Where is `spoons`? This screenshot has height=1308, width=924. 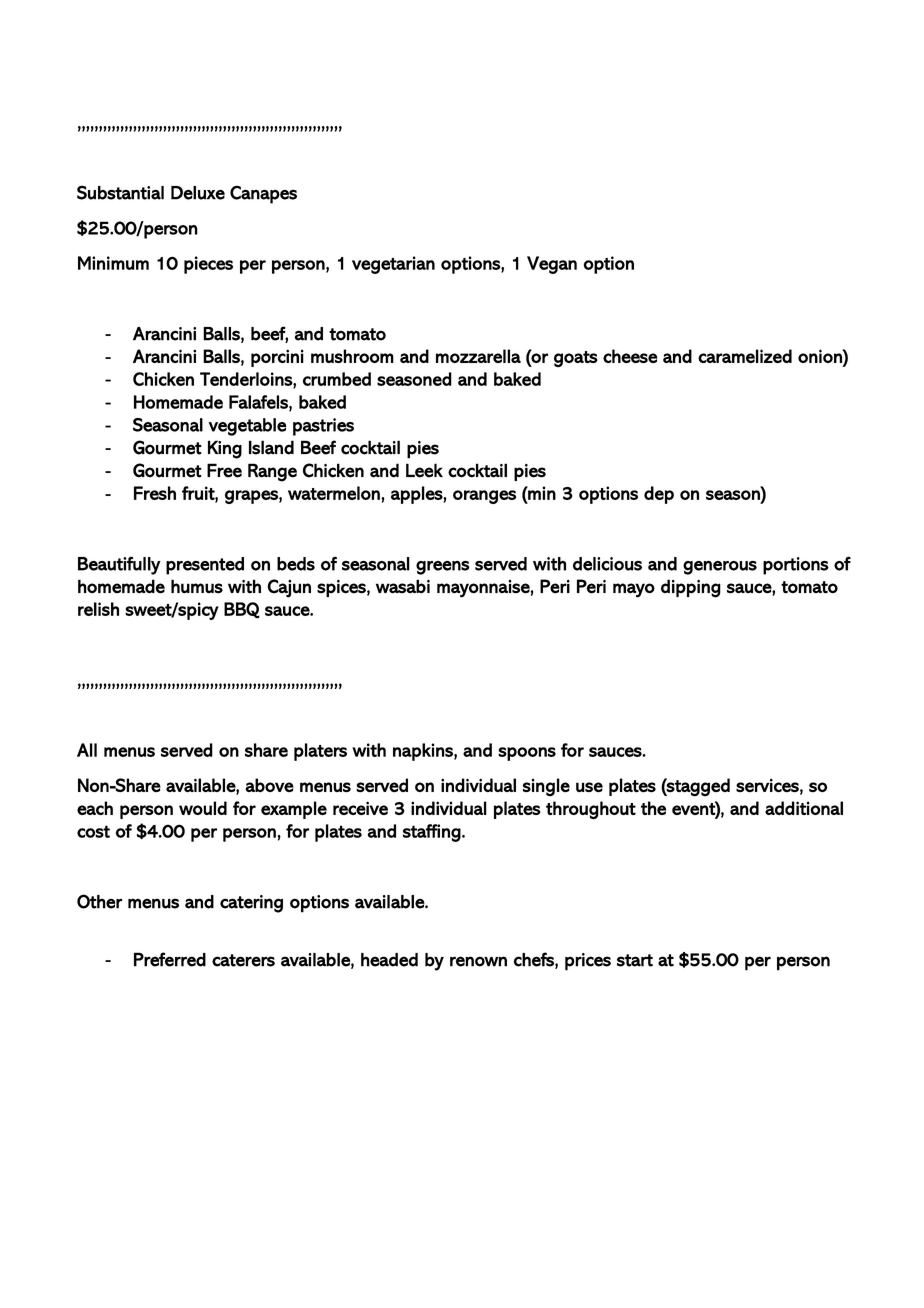 spoons is located at coordinates (527, 754).
